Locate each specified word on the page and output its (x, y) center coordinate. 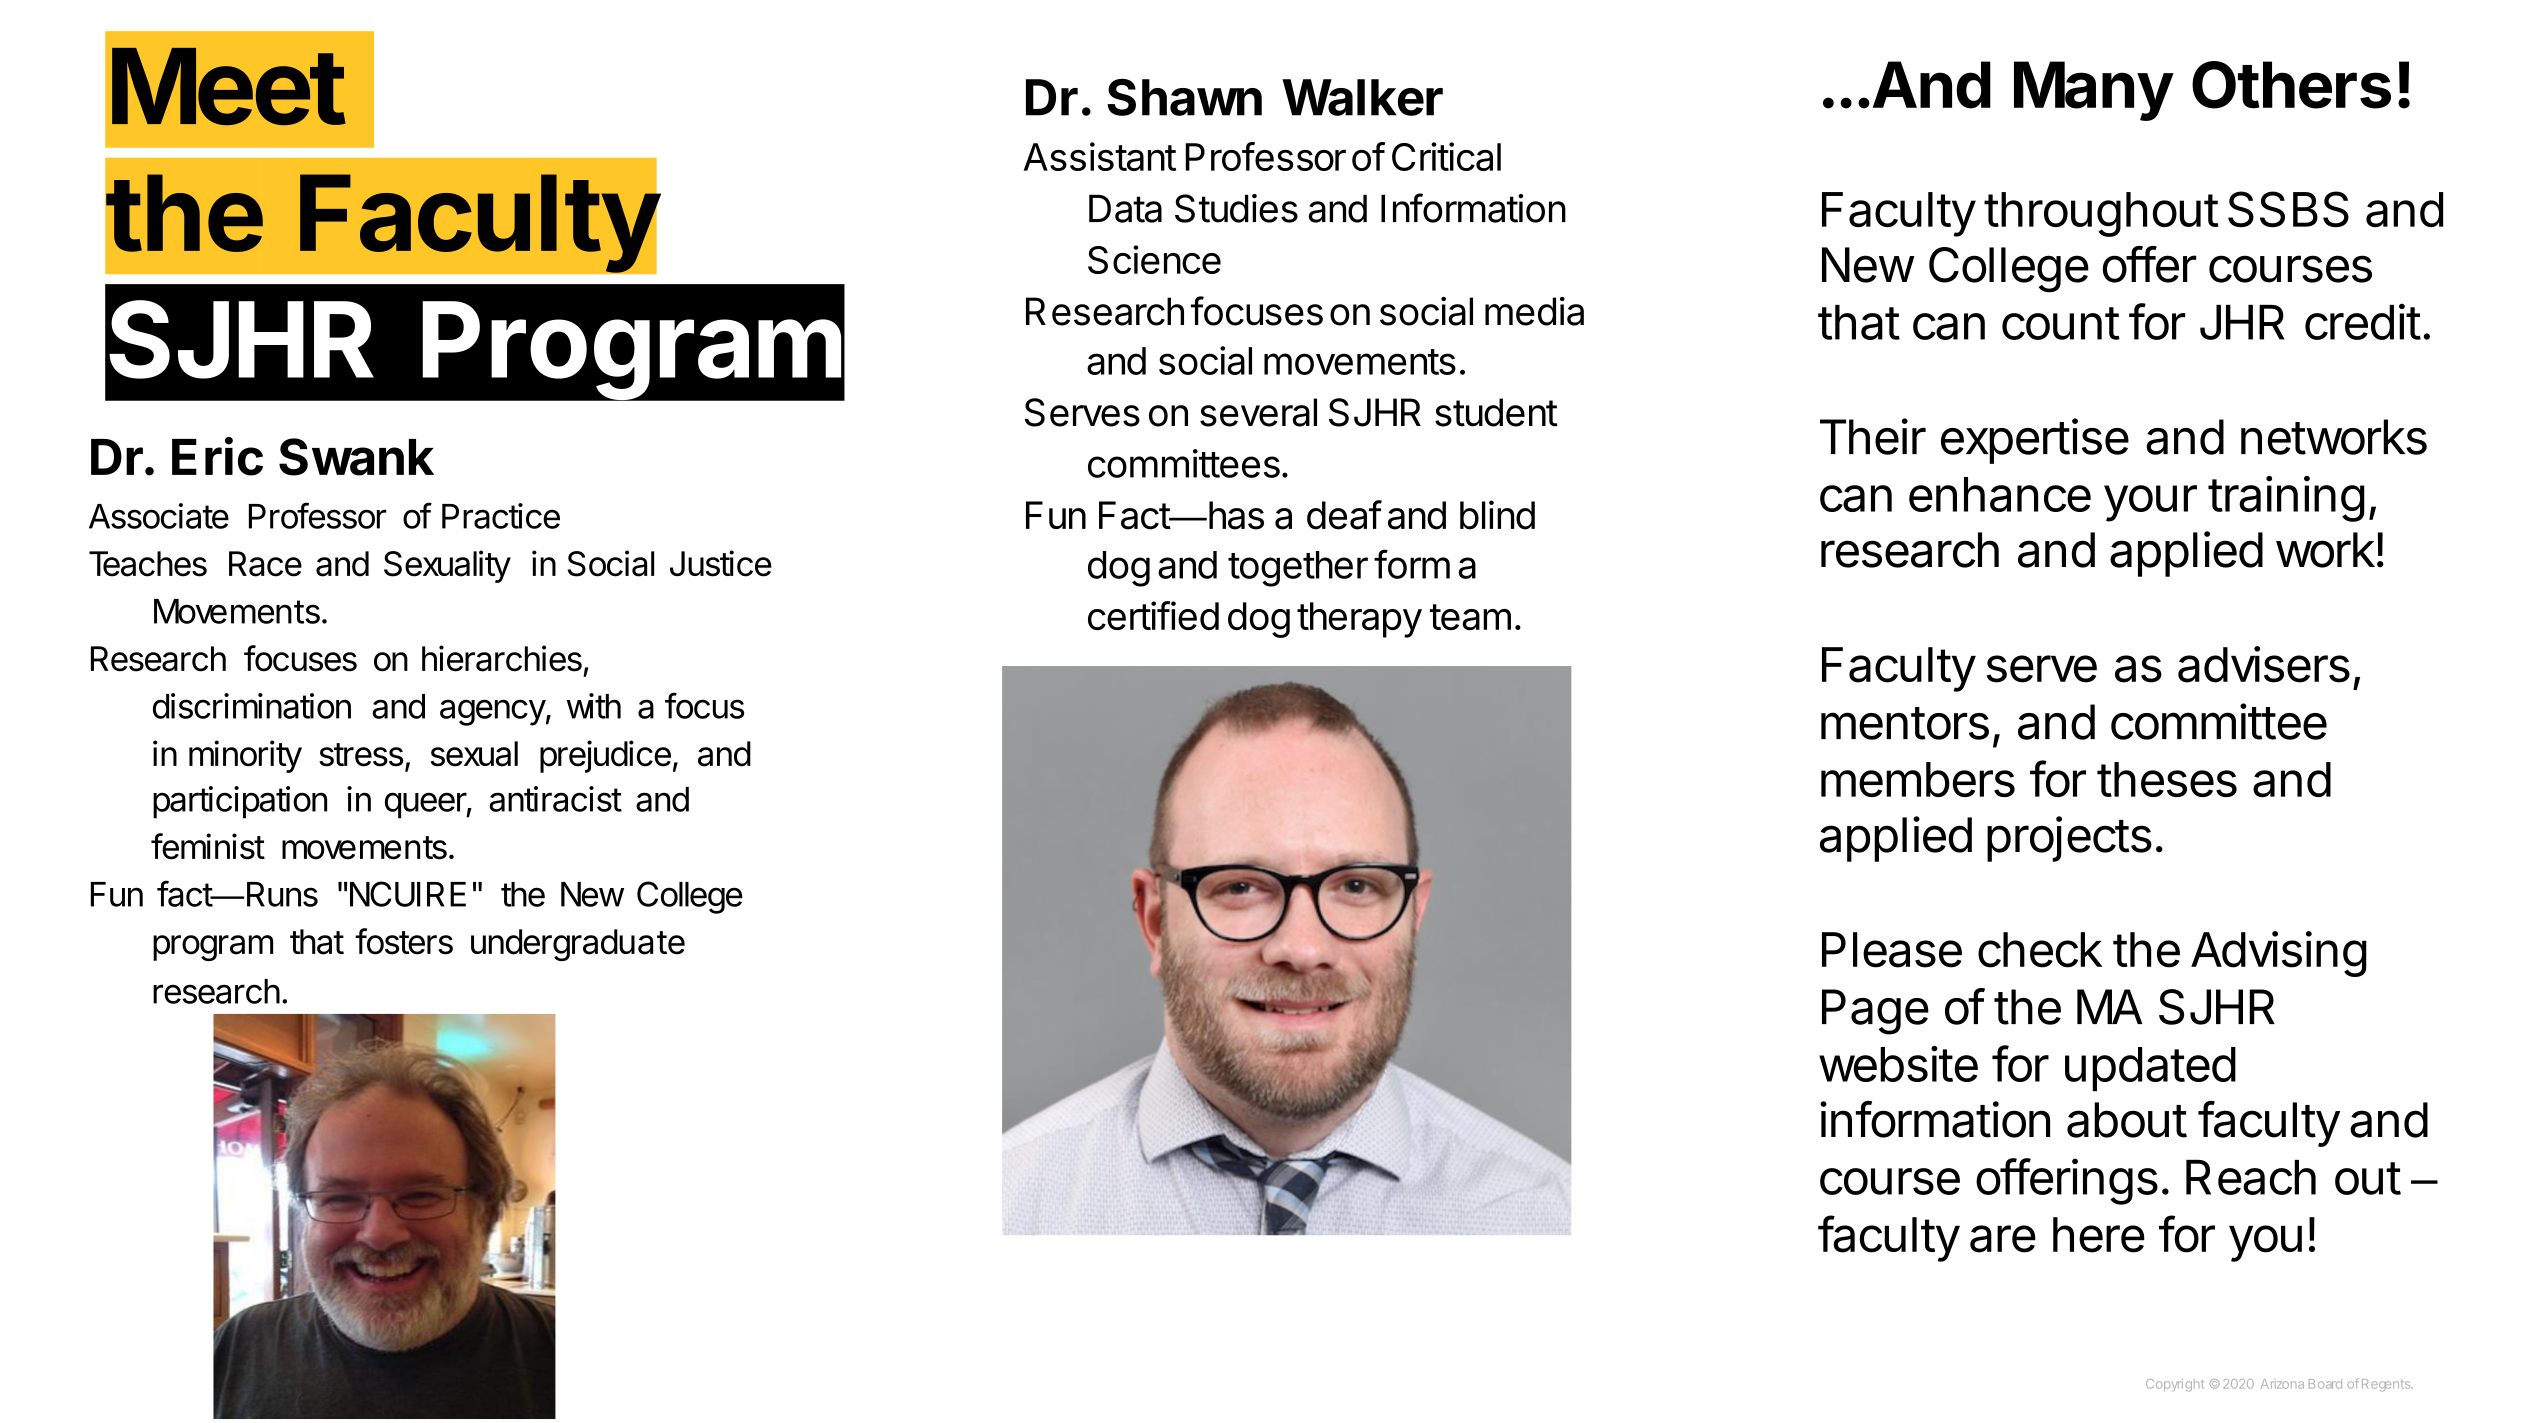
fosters (404, 941)
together (1298, 569)
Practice (501, 516)
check (2040, 950)
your (2150, 503)
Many (2093, 91)
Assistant (1099, 156)
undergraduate (578, 945)
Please (1892, 950)
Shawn (1184, 97)
